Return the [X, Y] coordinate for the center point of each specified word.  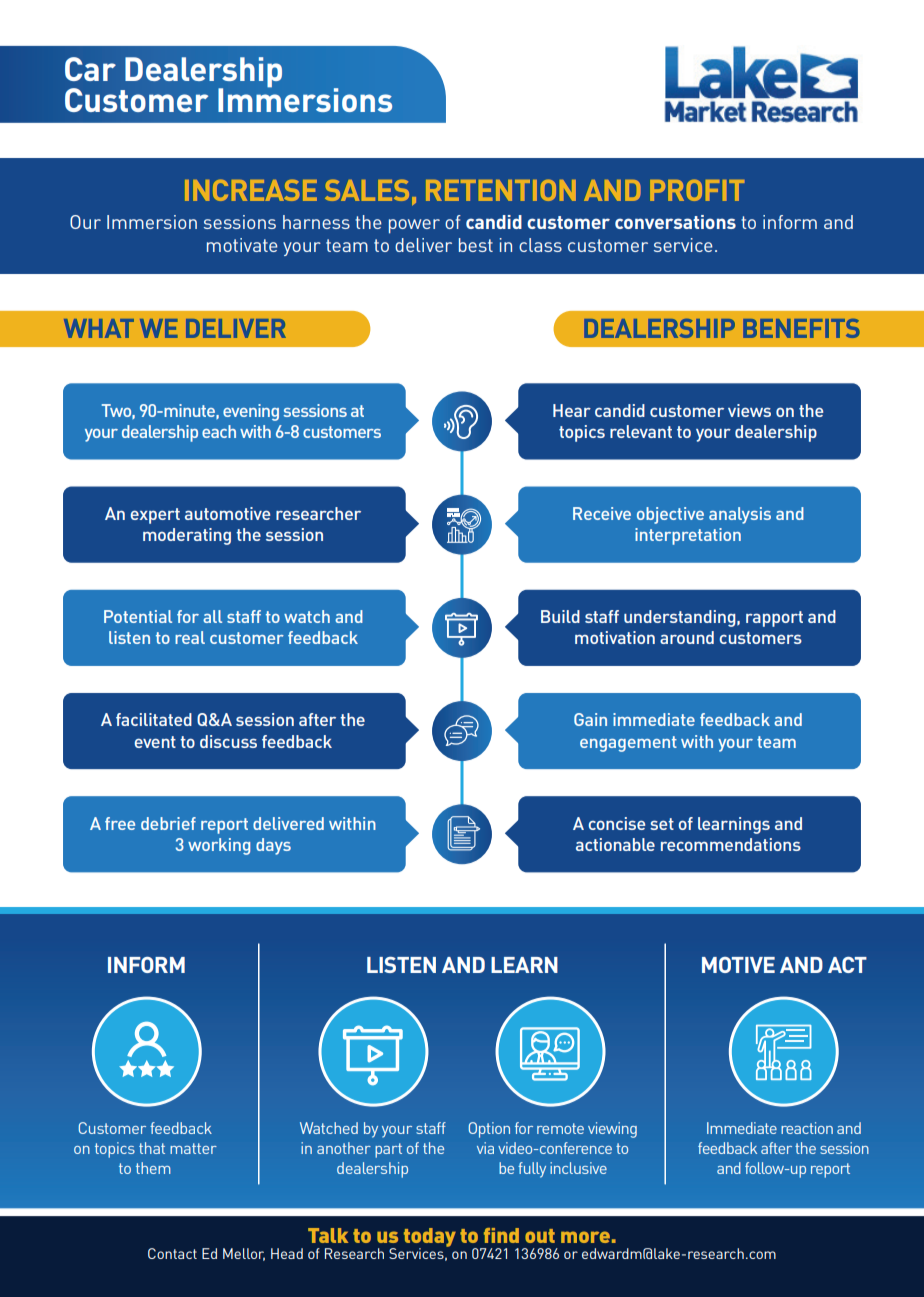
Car [90, 69]
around [687, 637]
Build [560, 616]
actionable [615, 844]
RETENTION [501, 190]
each [219, 431]
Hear [572, 410]
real [190, 637]
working [219, 846]
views [749, 410]
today [430, 1238]
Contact [172, 1253]
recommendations [731, 844]
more [585, 1237]
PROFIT [697, 190]
